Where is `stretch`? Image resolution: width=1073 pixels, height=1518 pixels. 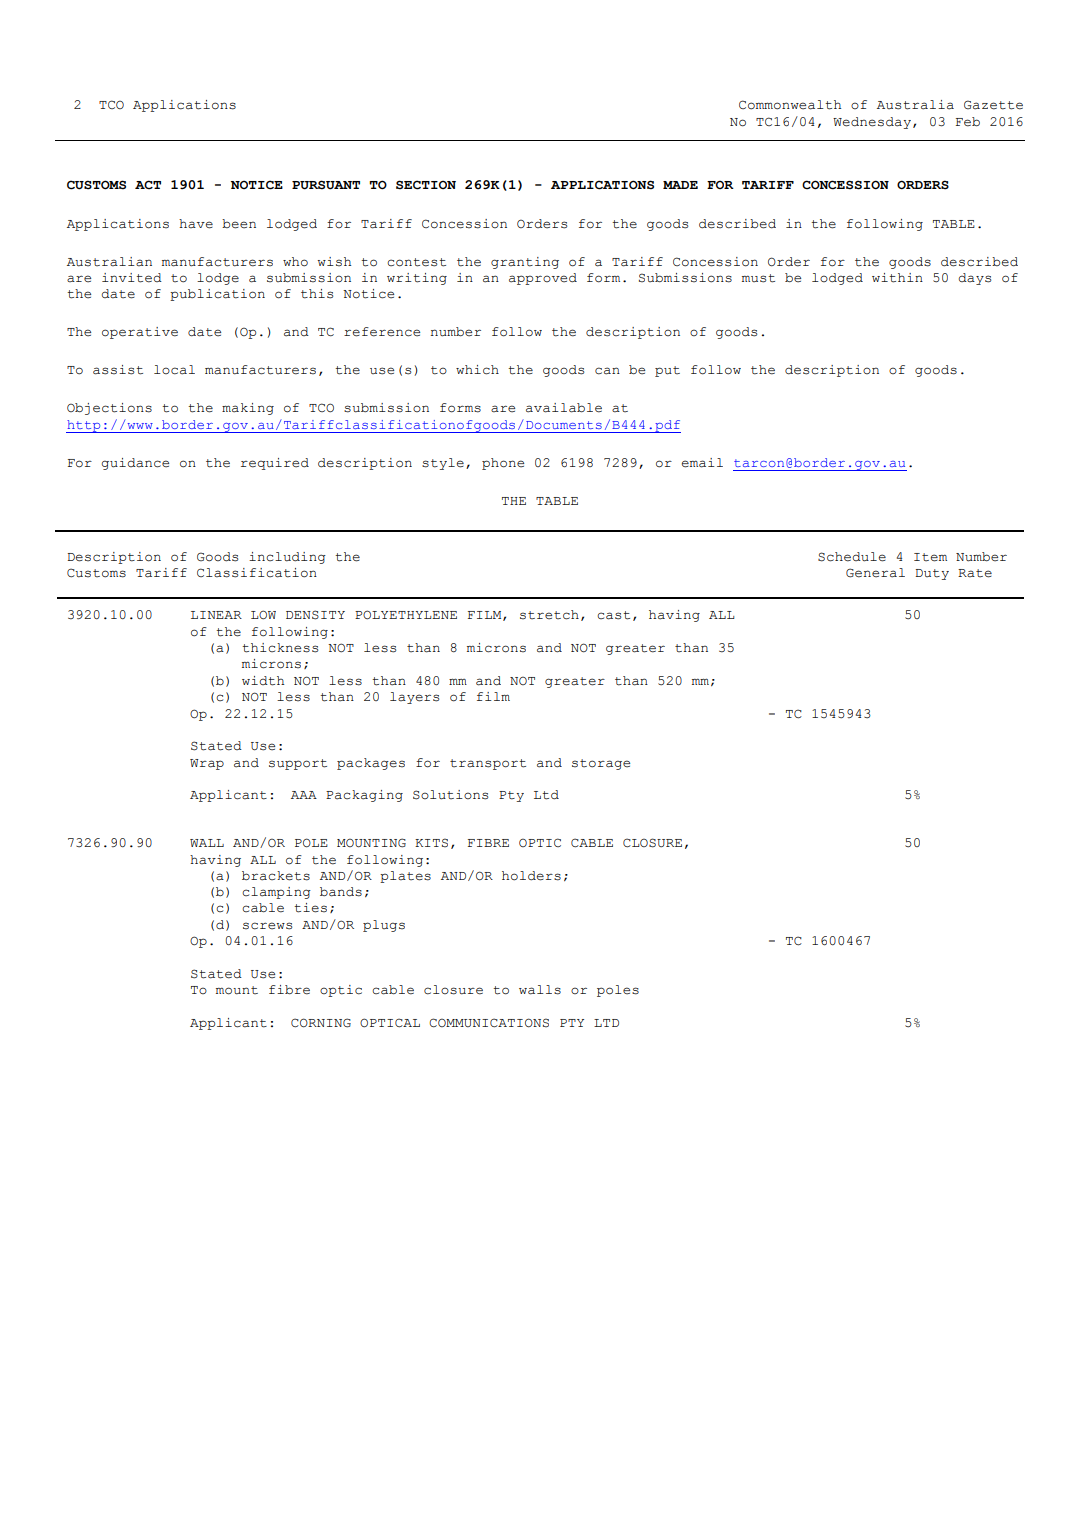
stretch is located at coordinates (549, 615).
